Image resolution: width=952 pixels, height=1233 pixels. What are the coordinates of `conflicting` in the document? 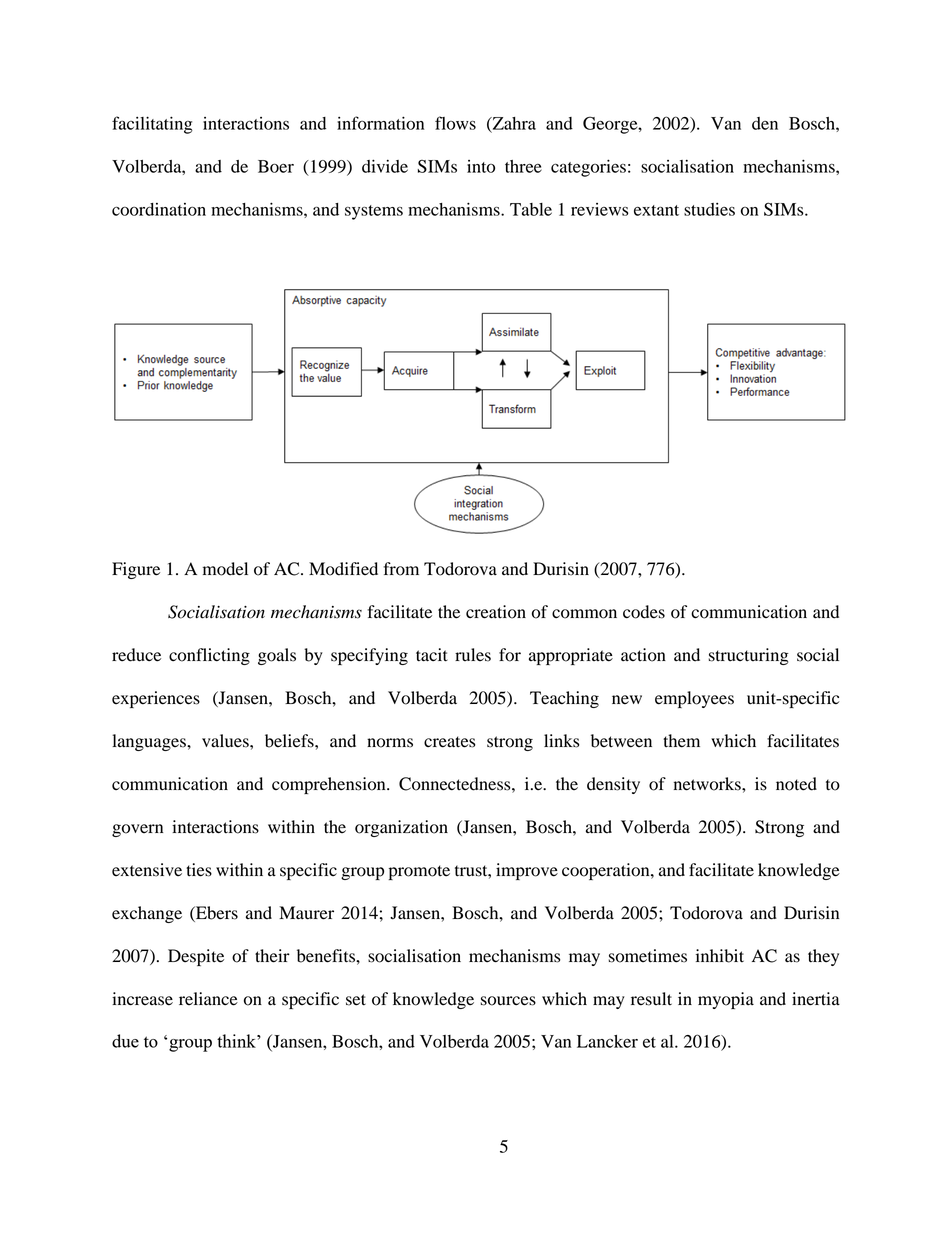 It's located at (209, 656).
